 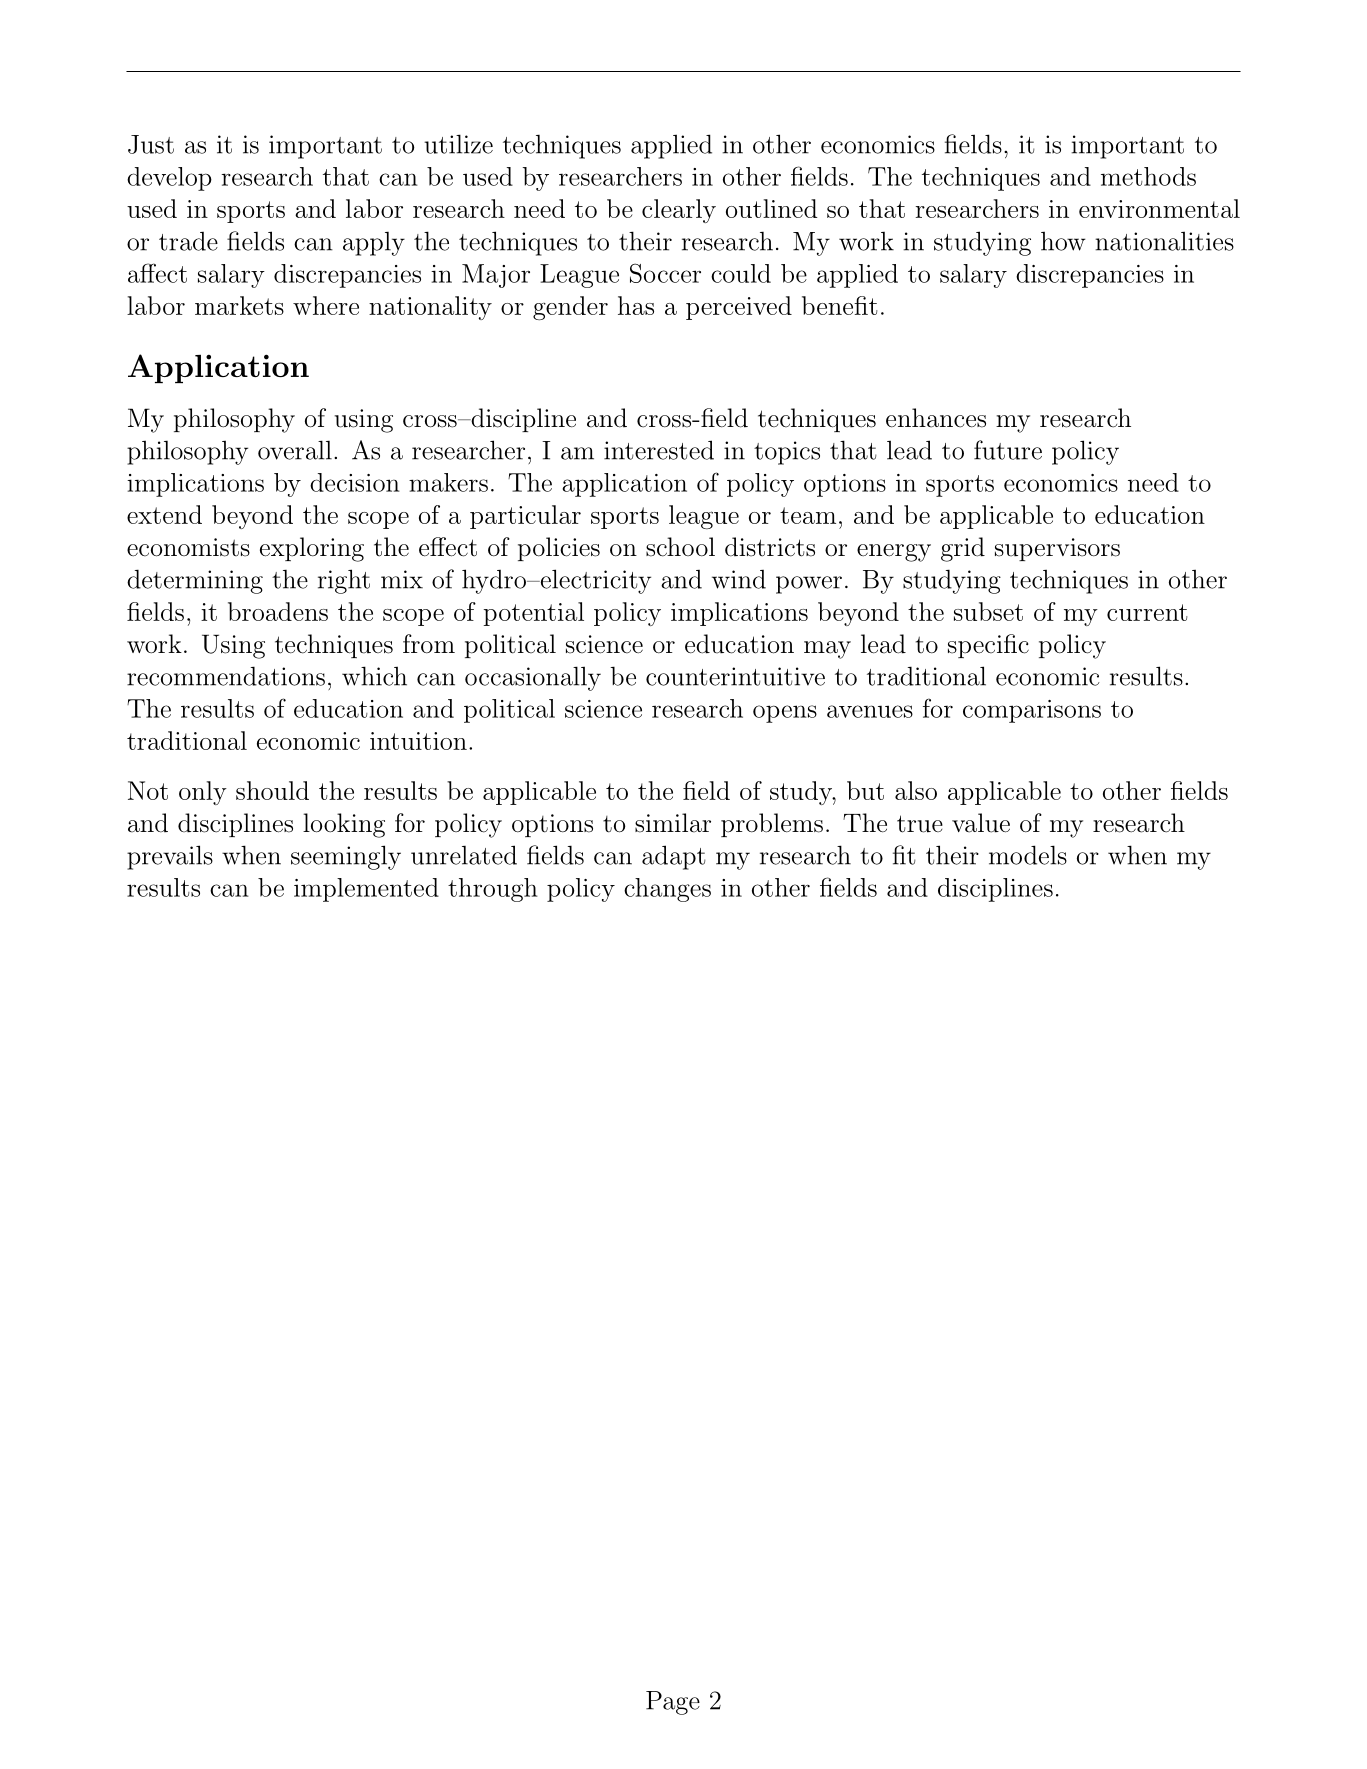 What do you see at coordinates (1057, 549) in the image?
I see `supervisors` at bounding box center [1057, 549].
